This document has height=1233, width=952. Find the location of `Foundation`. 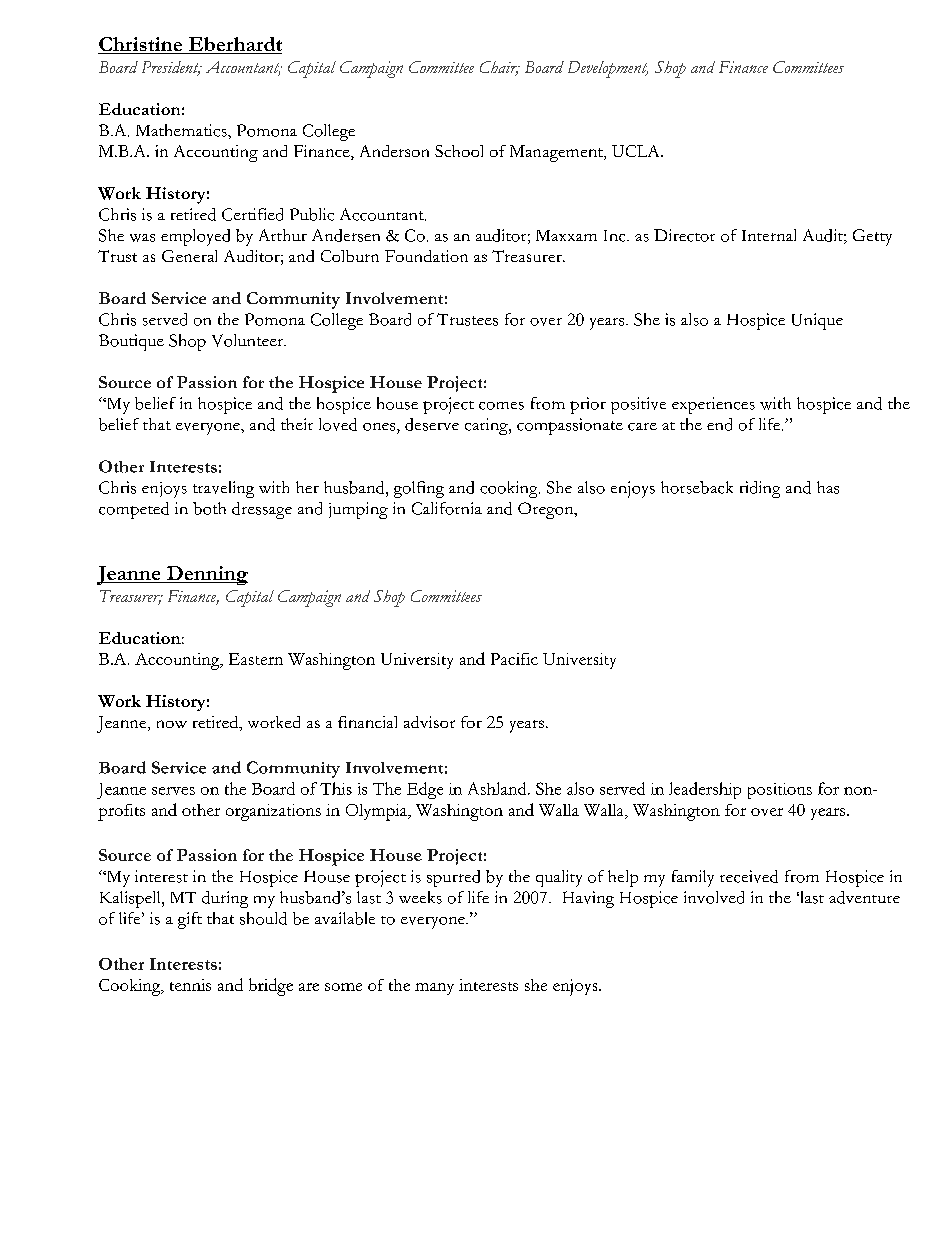

Foundation is located at coordinates (426, 256).
